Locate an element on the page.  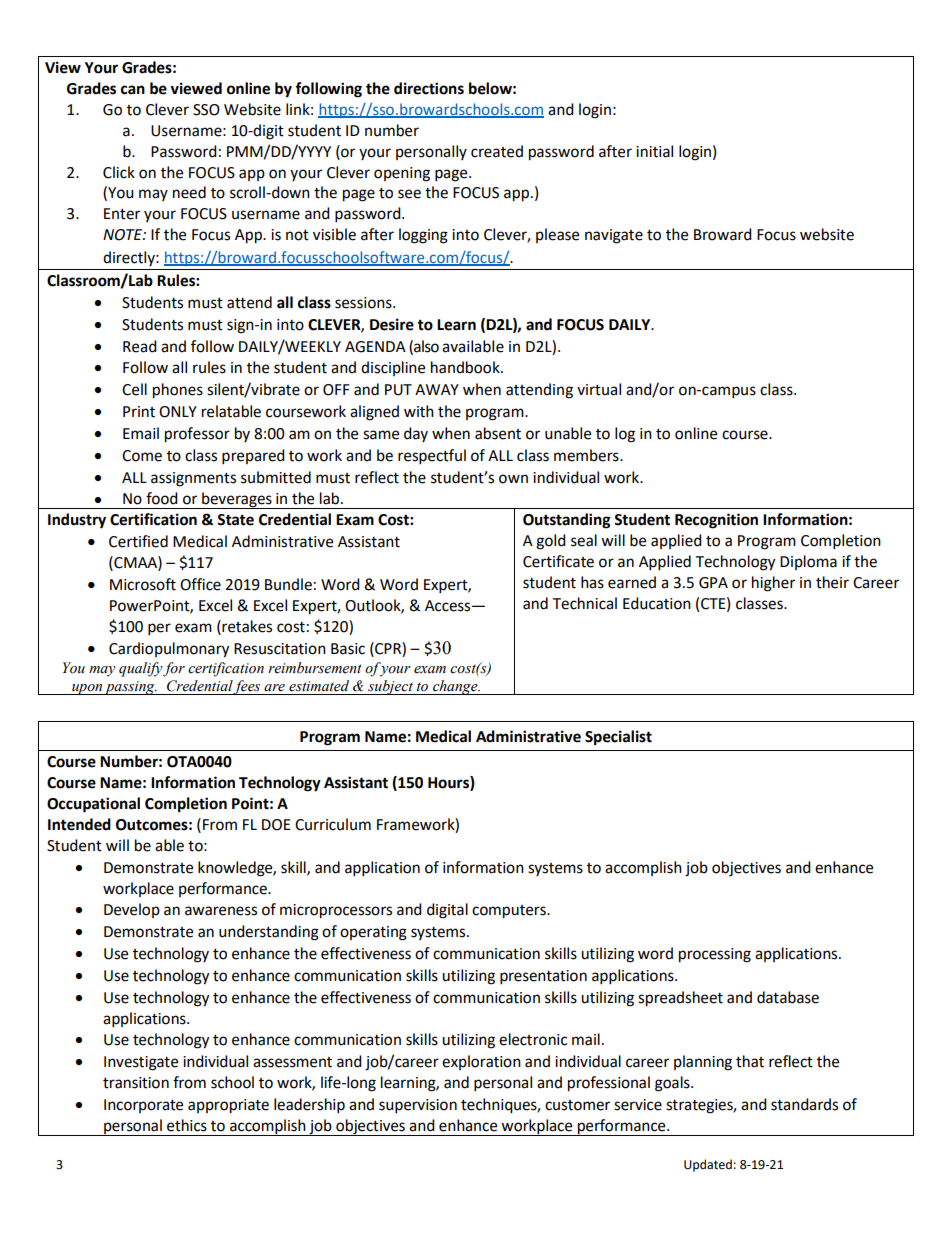
supervision is located at coordinates (418, 1106).
